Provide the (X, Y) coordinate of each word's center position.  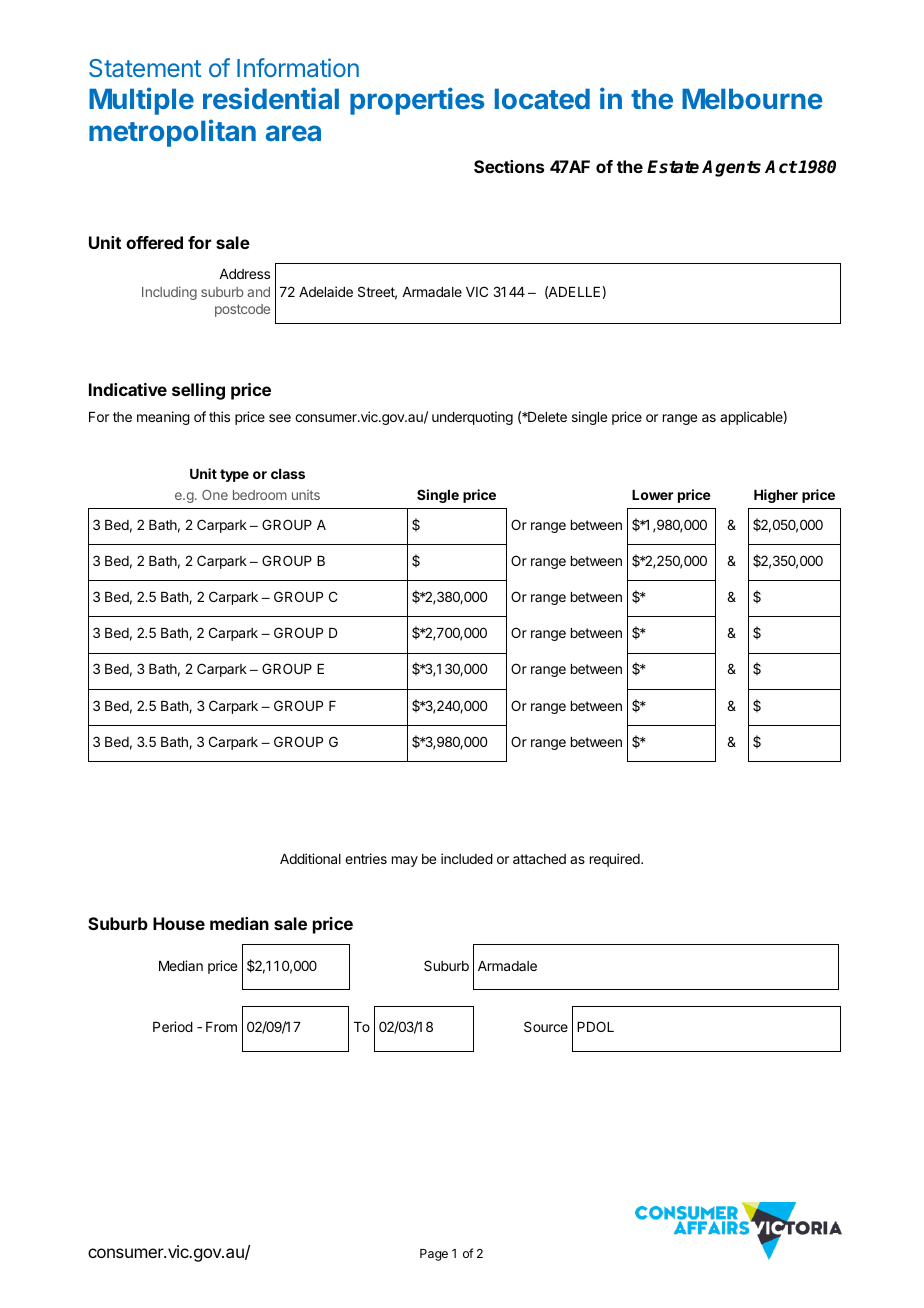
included (467, 858)
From (221, 1027)
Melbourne (752, 98)
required (616, 860)
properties (417, 101)
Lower (652, 495)
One (215, 495)
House (179, 923)
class (288, 474)
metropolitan (172, 133)
